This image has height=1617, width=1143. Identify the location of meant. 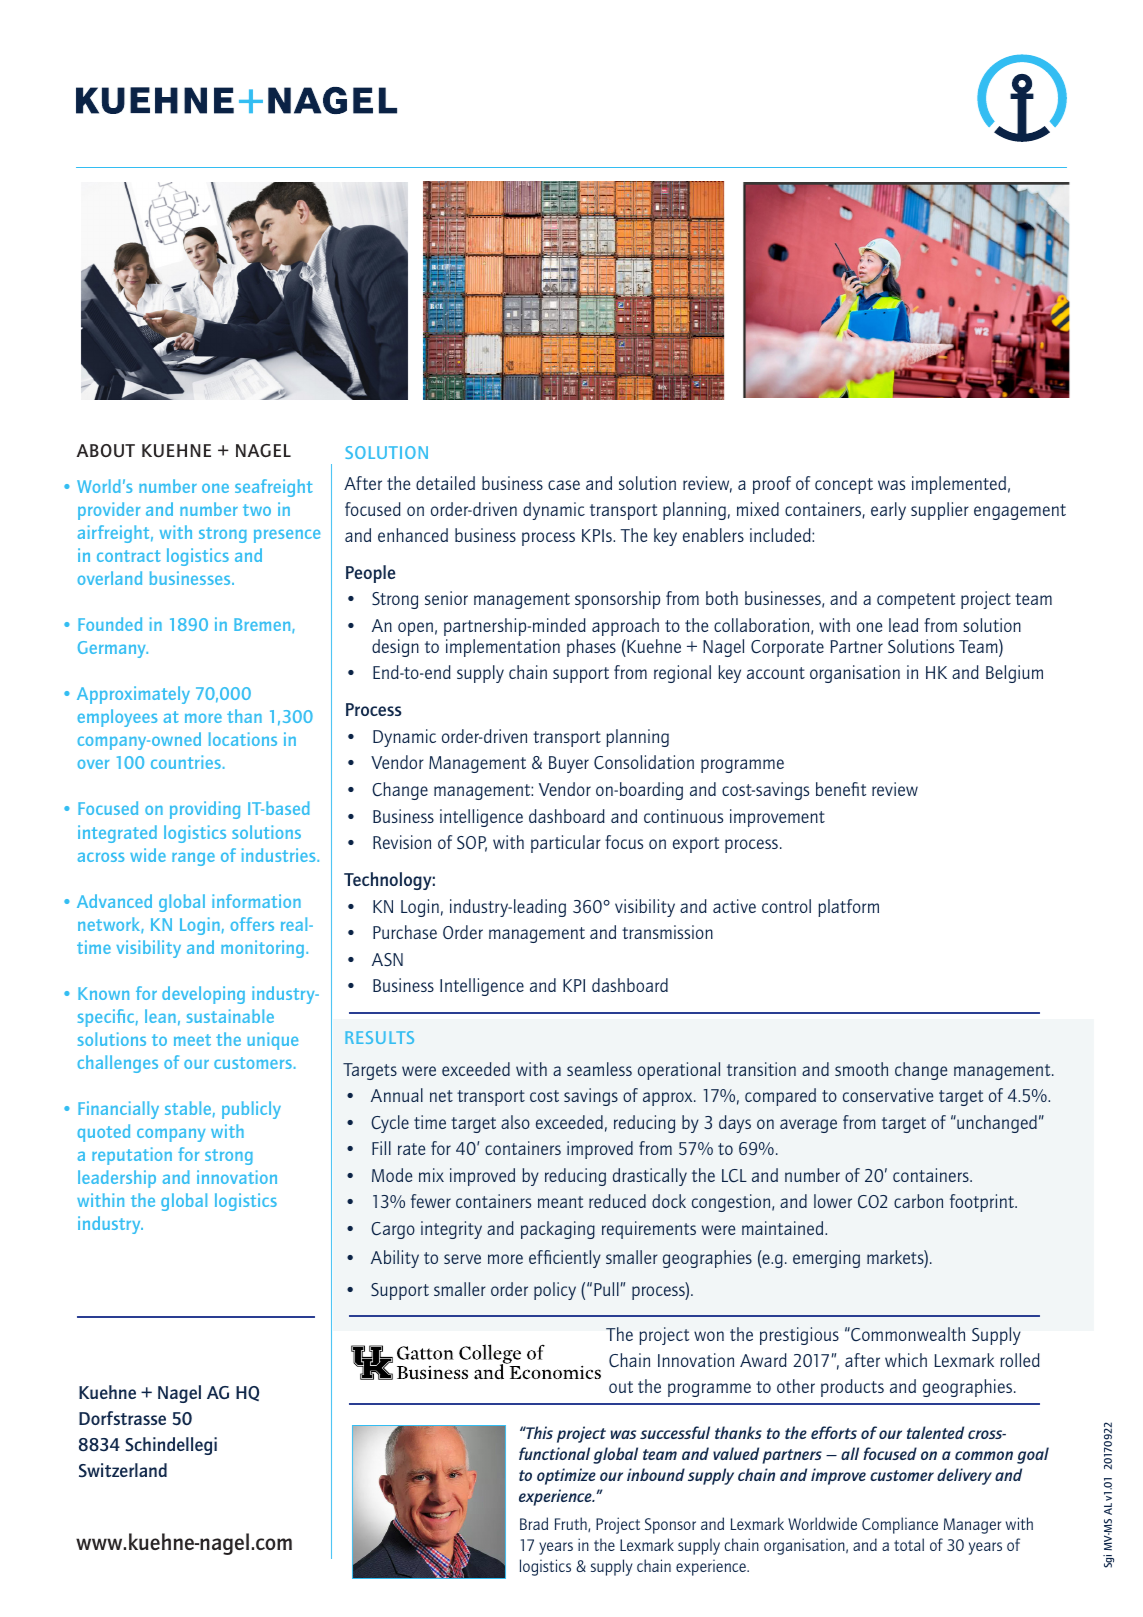
(560, 1202).
